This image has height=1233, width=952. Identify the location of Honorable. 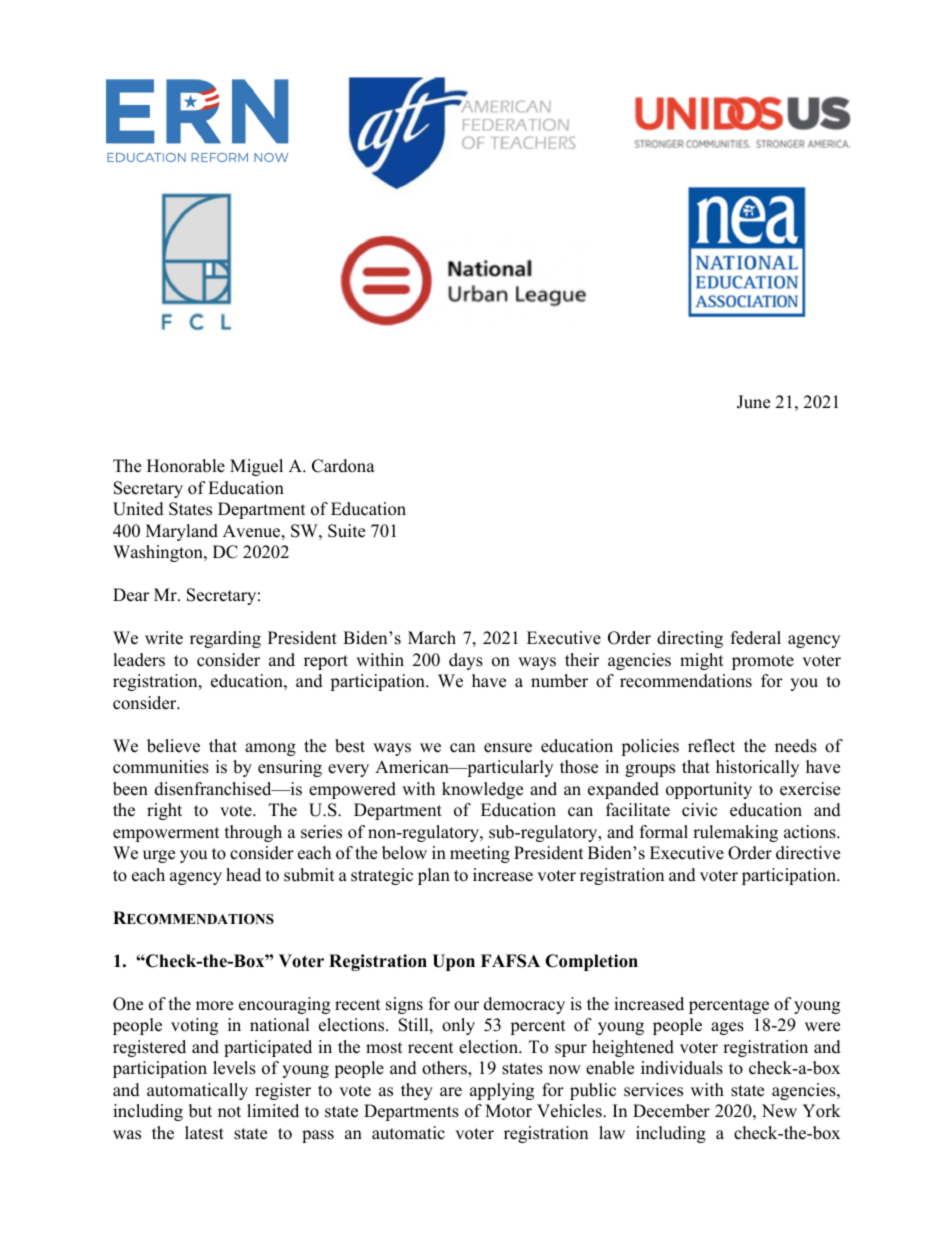
(186, 466).
